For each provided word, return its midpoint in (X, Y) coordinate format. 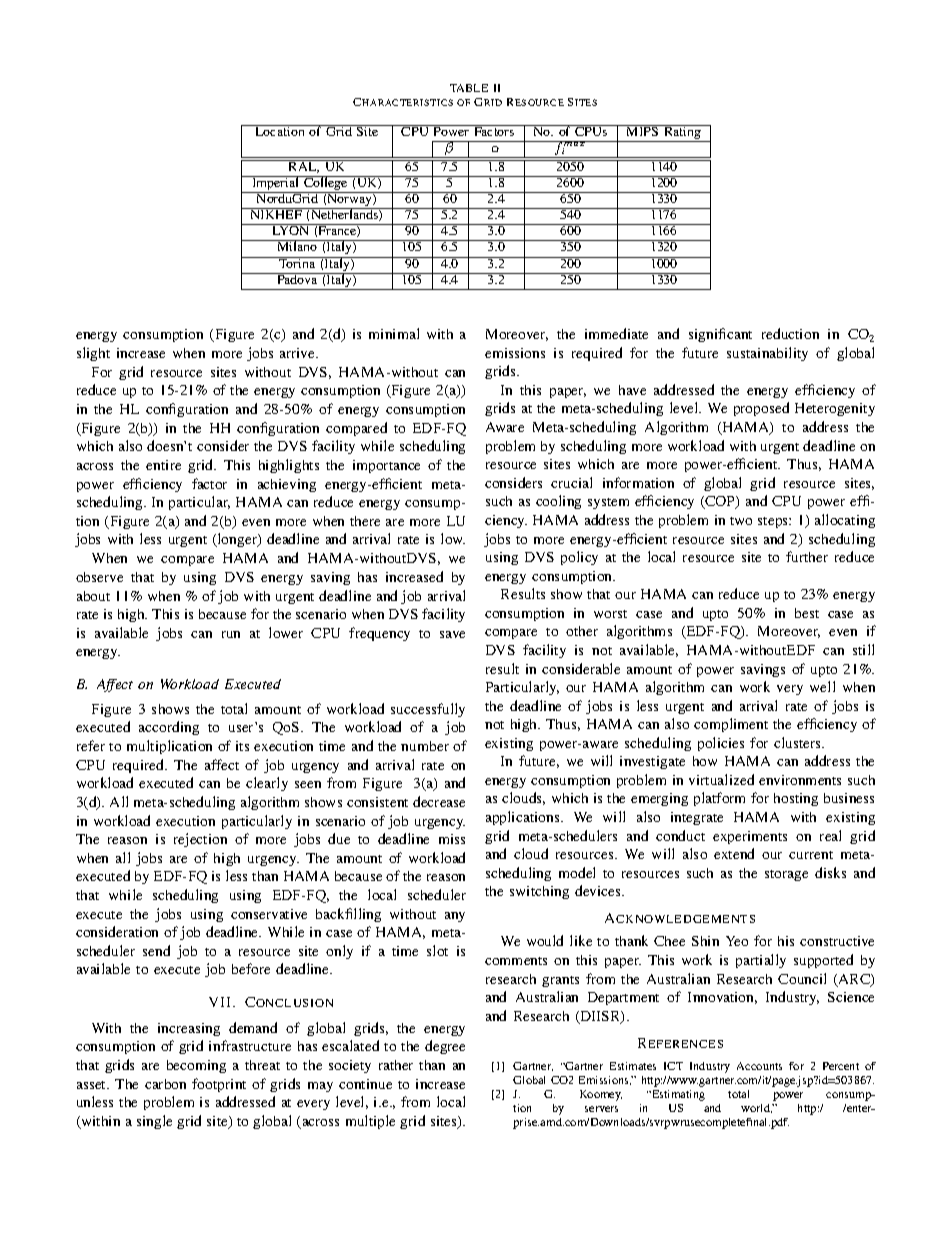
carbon (165, 1084)
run (231, 634)
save (452, 634)
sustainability (767, 354)
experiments (750, 837)
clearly (267, 784)
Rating (682, 133)
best (807, 613)
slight (93, 354)
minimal (394, 333)
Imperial (276, 184)
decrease (439, 801)
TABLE (469, 88)
